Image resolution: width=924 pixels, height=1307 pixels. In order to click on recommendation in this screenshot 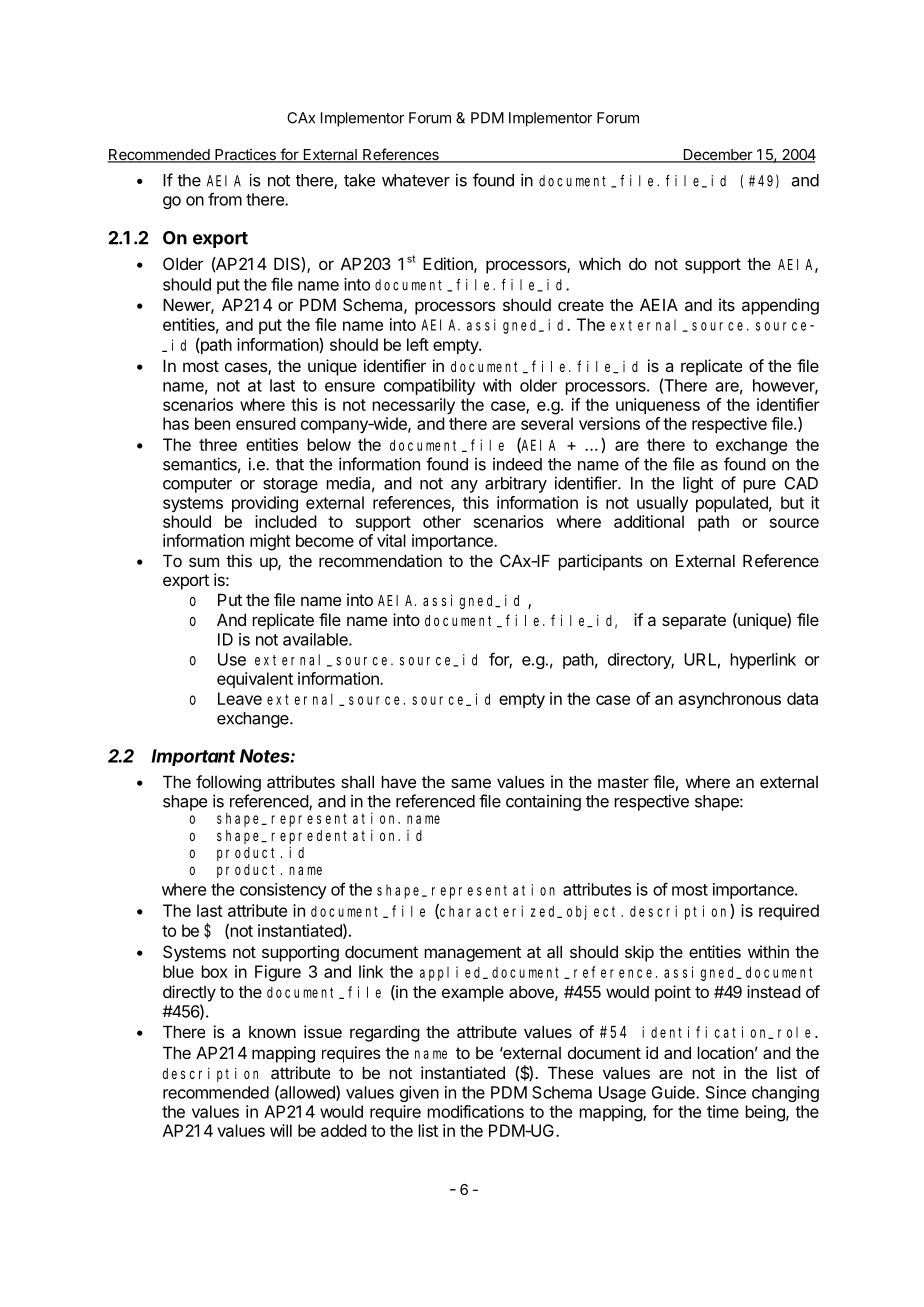, I will do `click(380, 560)`.
